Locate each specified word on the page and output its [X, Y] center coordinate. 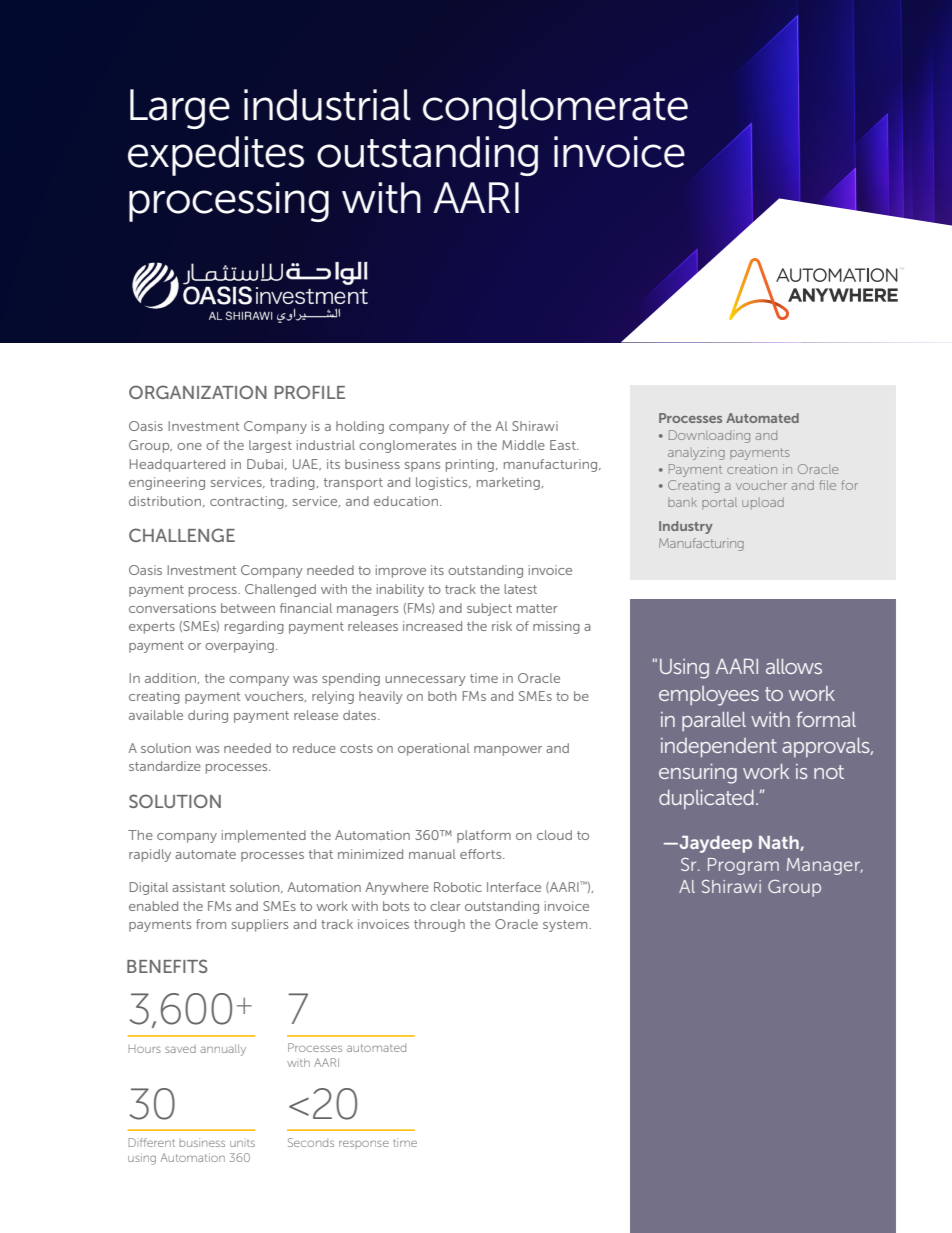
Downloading [709, 436]
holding [360, 427]
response [364, 1143]
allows [794, 666]
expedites [216, 156]
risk [502, 626]
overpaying [239, 646]
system [565, 926]
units [242, 1143]
